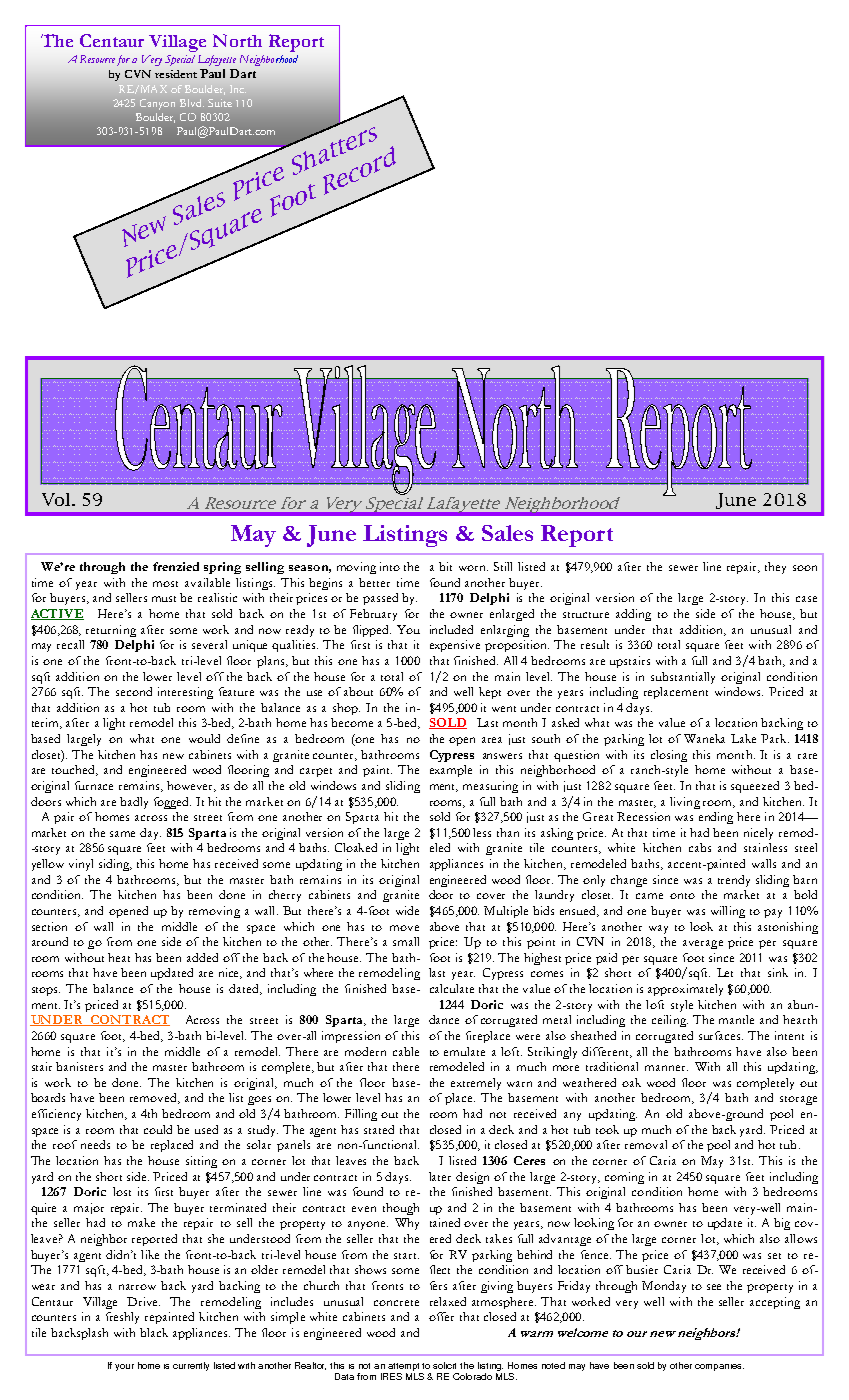  I want to click on Lake, so click(743, 738).
